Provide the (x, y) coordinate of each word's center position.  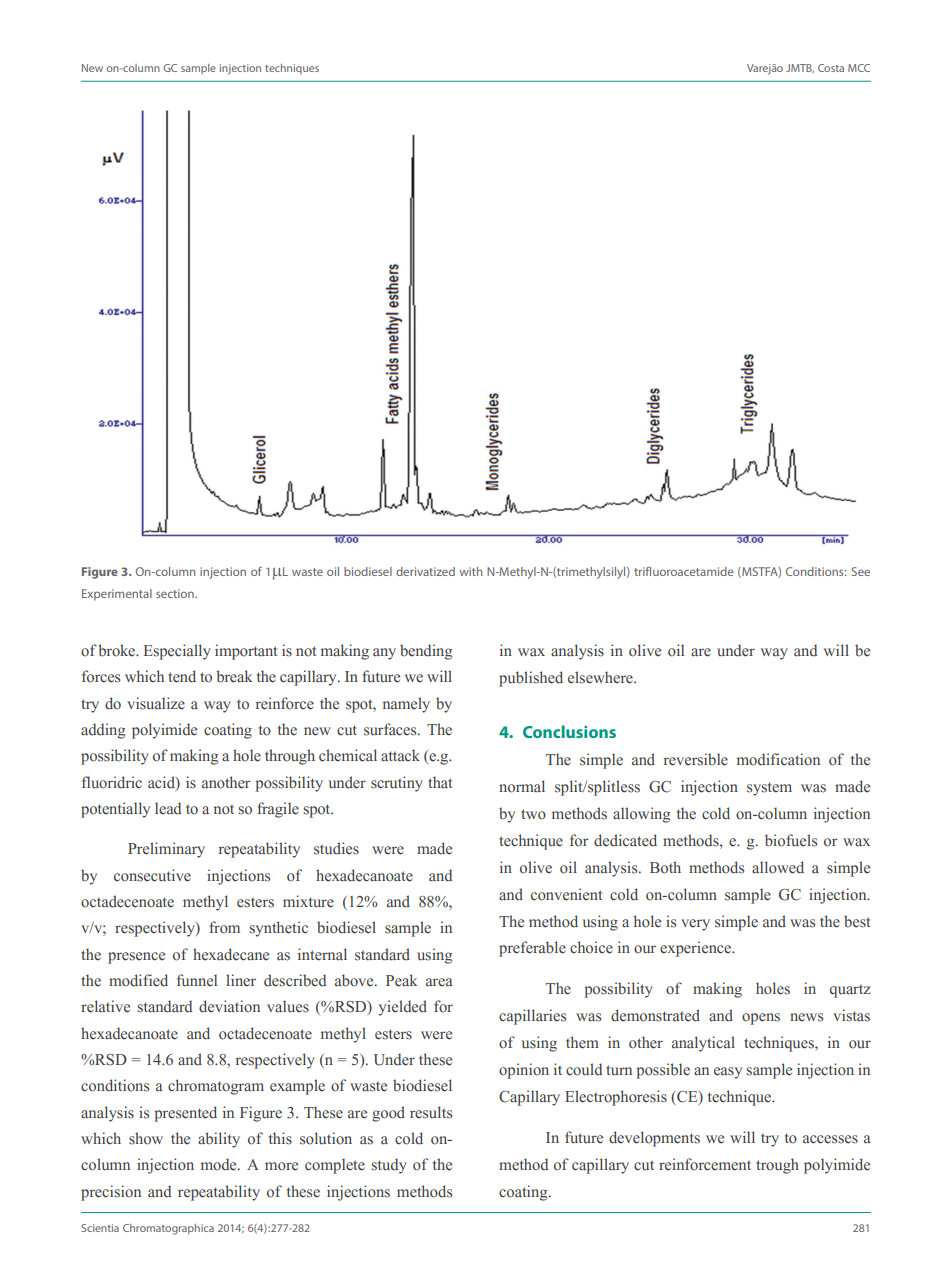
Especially (177, 652)
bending (426, 652)
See (860, 571)
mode (220, 1164)
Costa (831, 68)
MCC (859, 68)
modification (778, 759)
